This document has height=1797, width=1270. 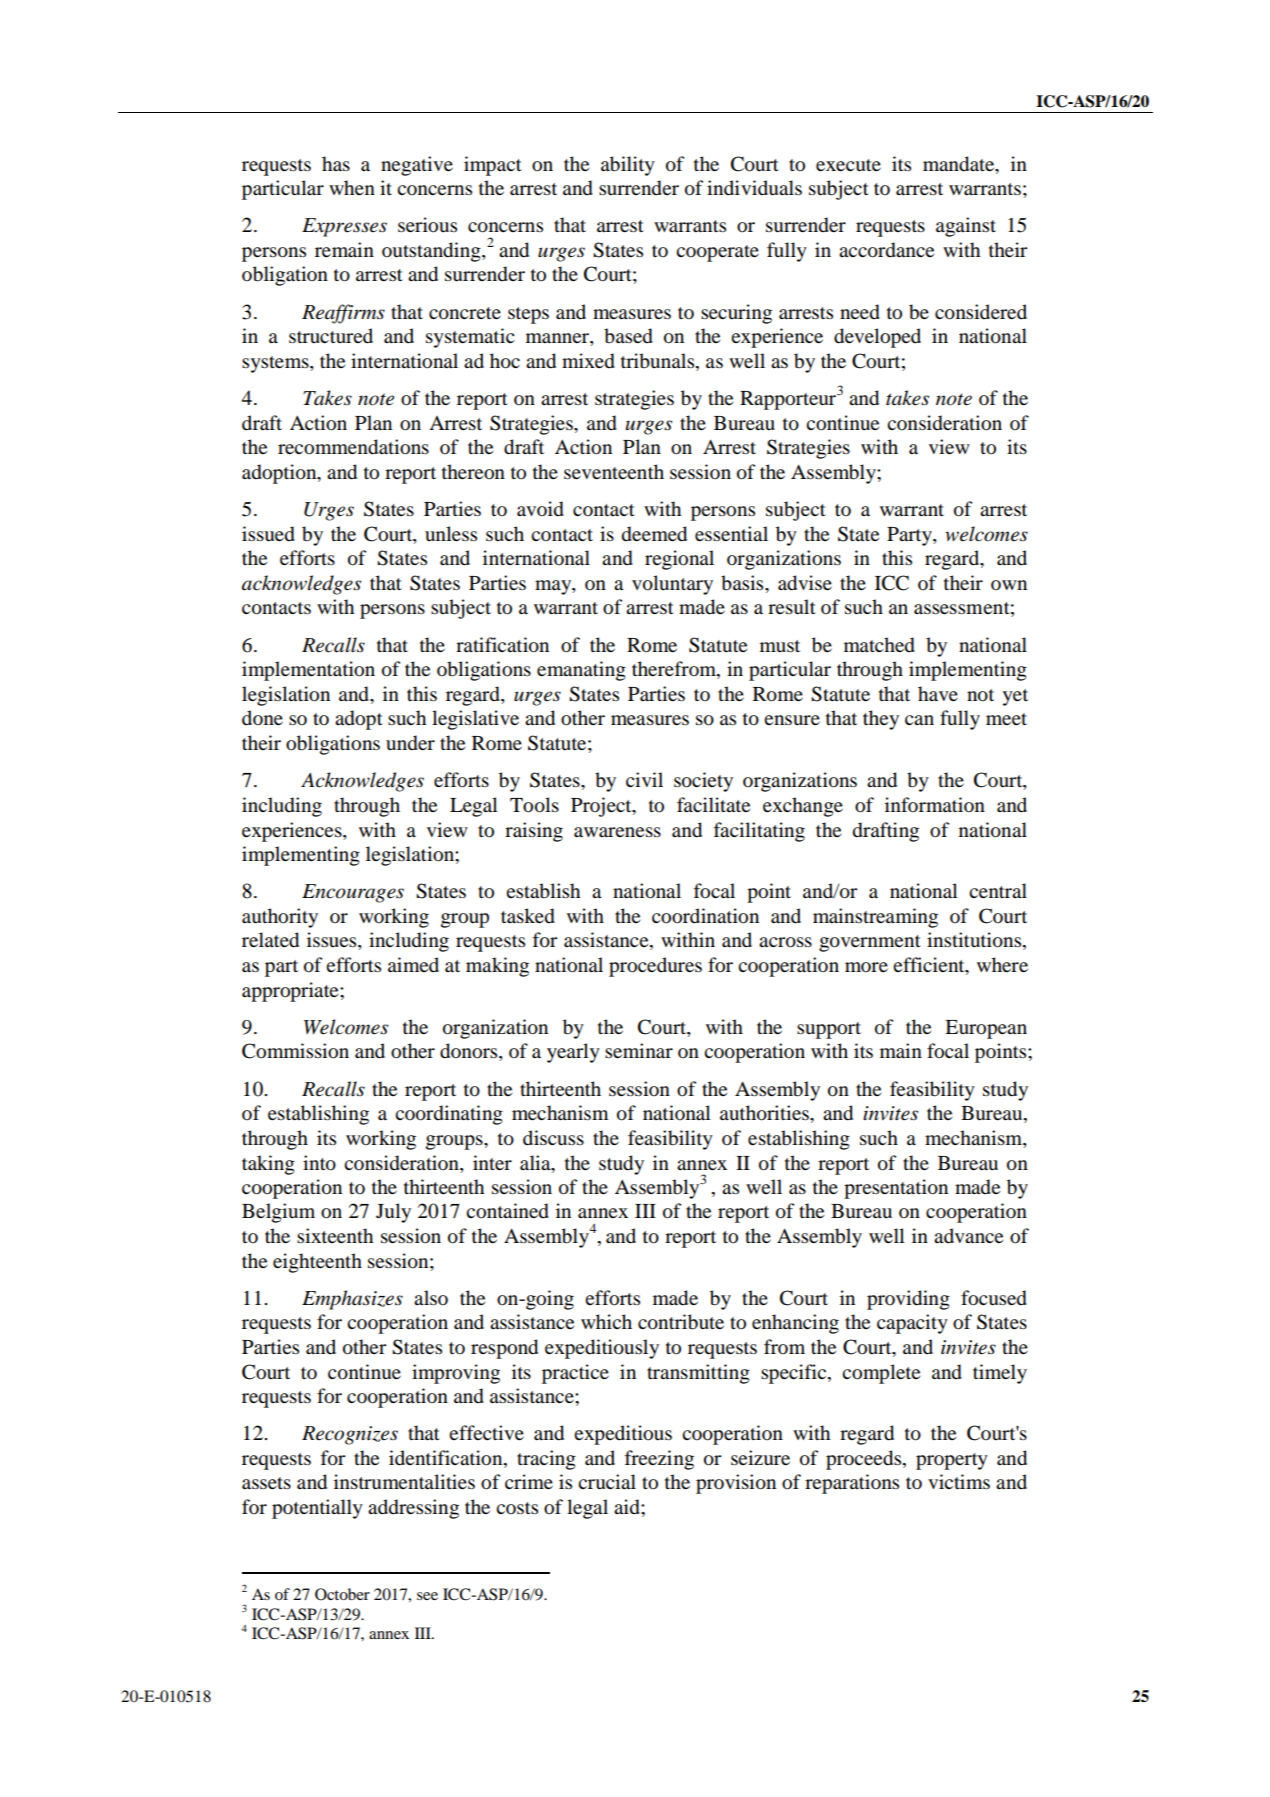 What do you see at coordinates (352, 187) in the document?
I see `when` at bounding box center [352, 187].
